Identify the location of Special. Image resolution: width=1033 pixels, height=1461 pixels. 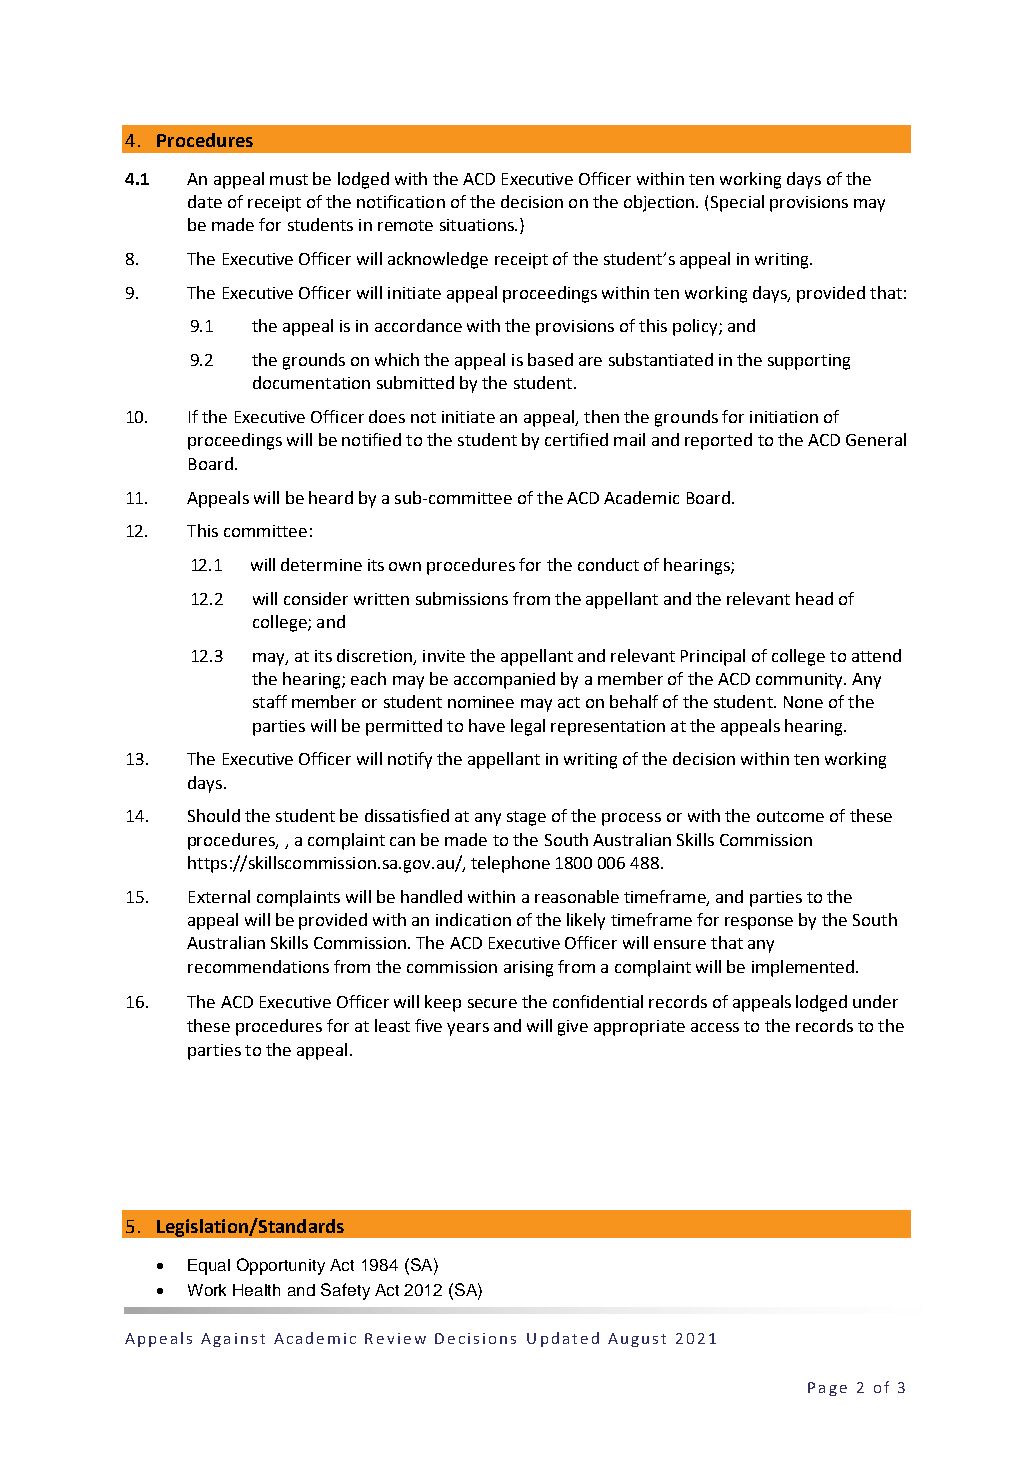
(737, 203).
